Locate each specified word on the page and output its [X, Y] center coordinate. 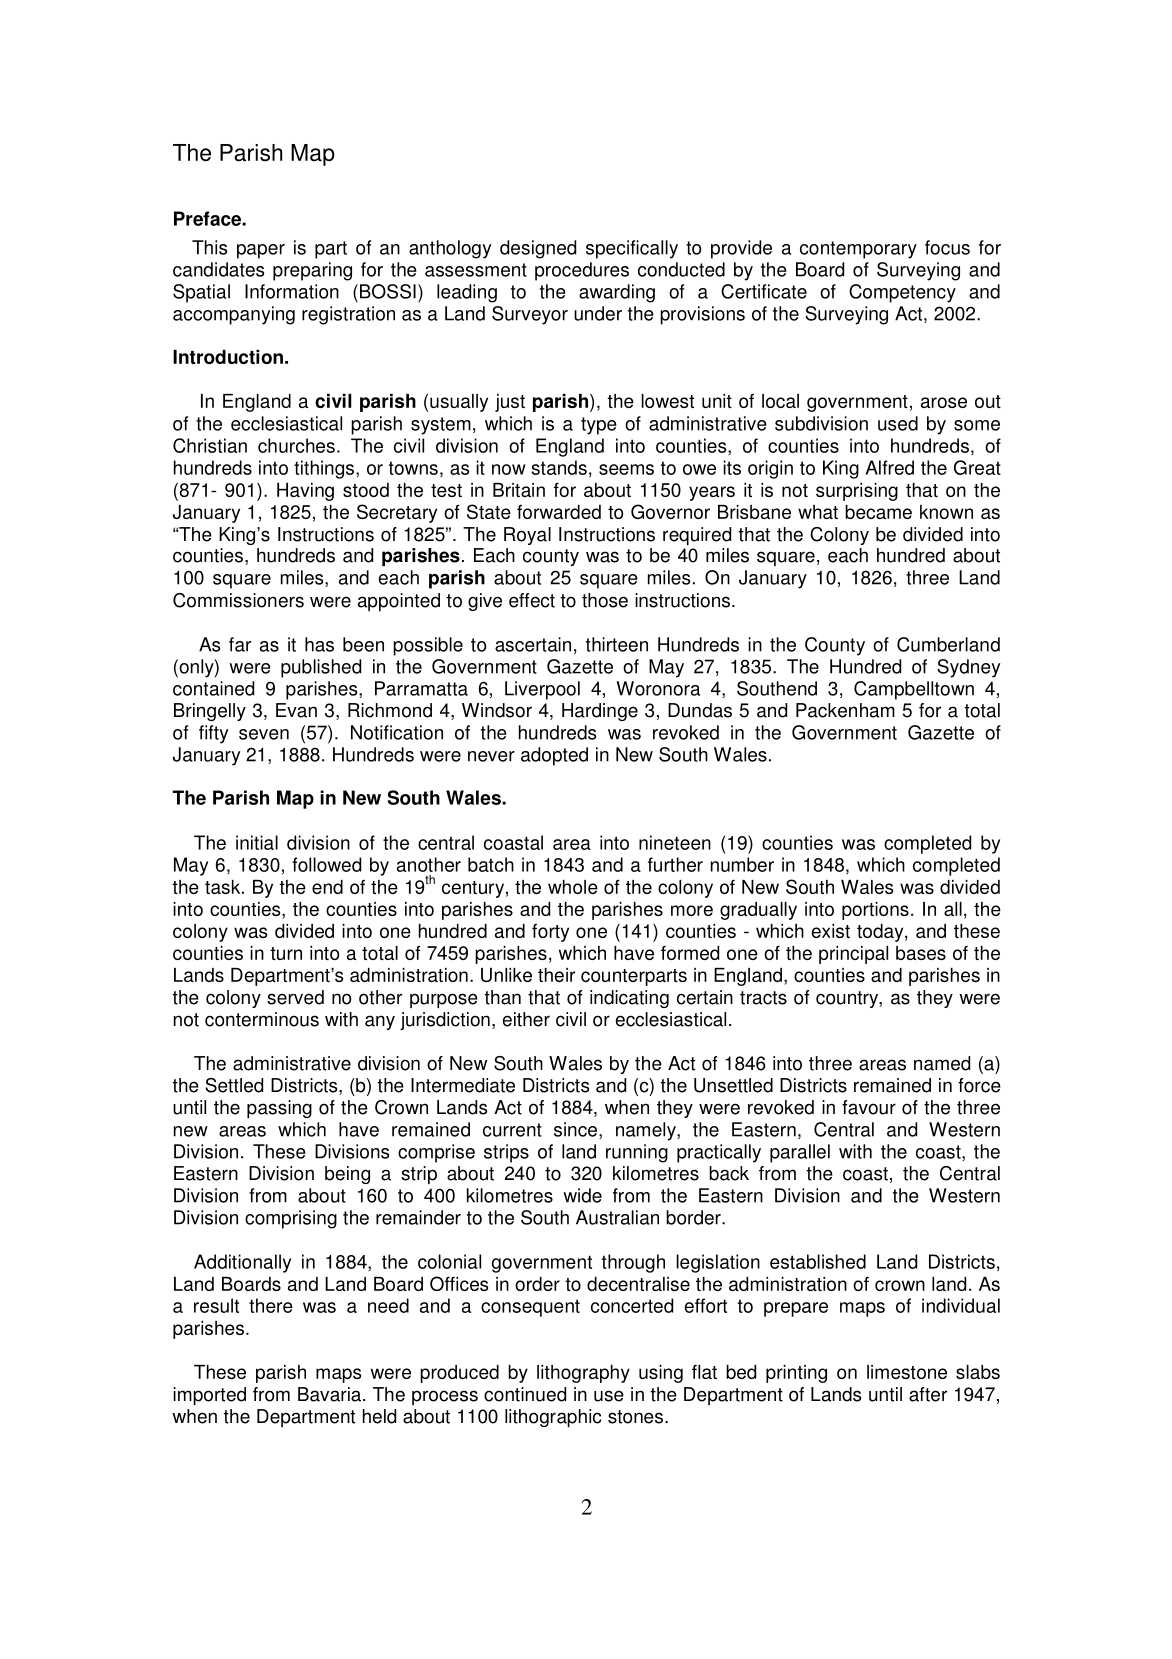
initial [257, 842]
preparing [312, 271]
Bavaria [329, 1394]
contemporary [858, 250]
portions [875, 911]
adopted [554, 756]
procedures [582, 271]
